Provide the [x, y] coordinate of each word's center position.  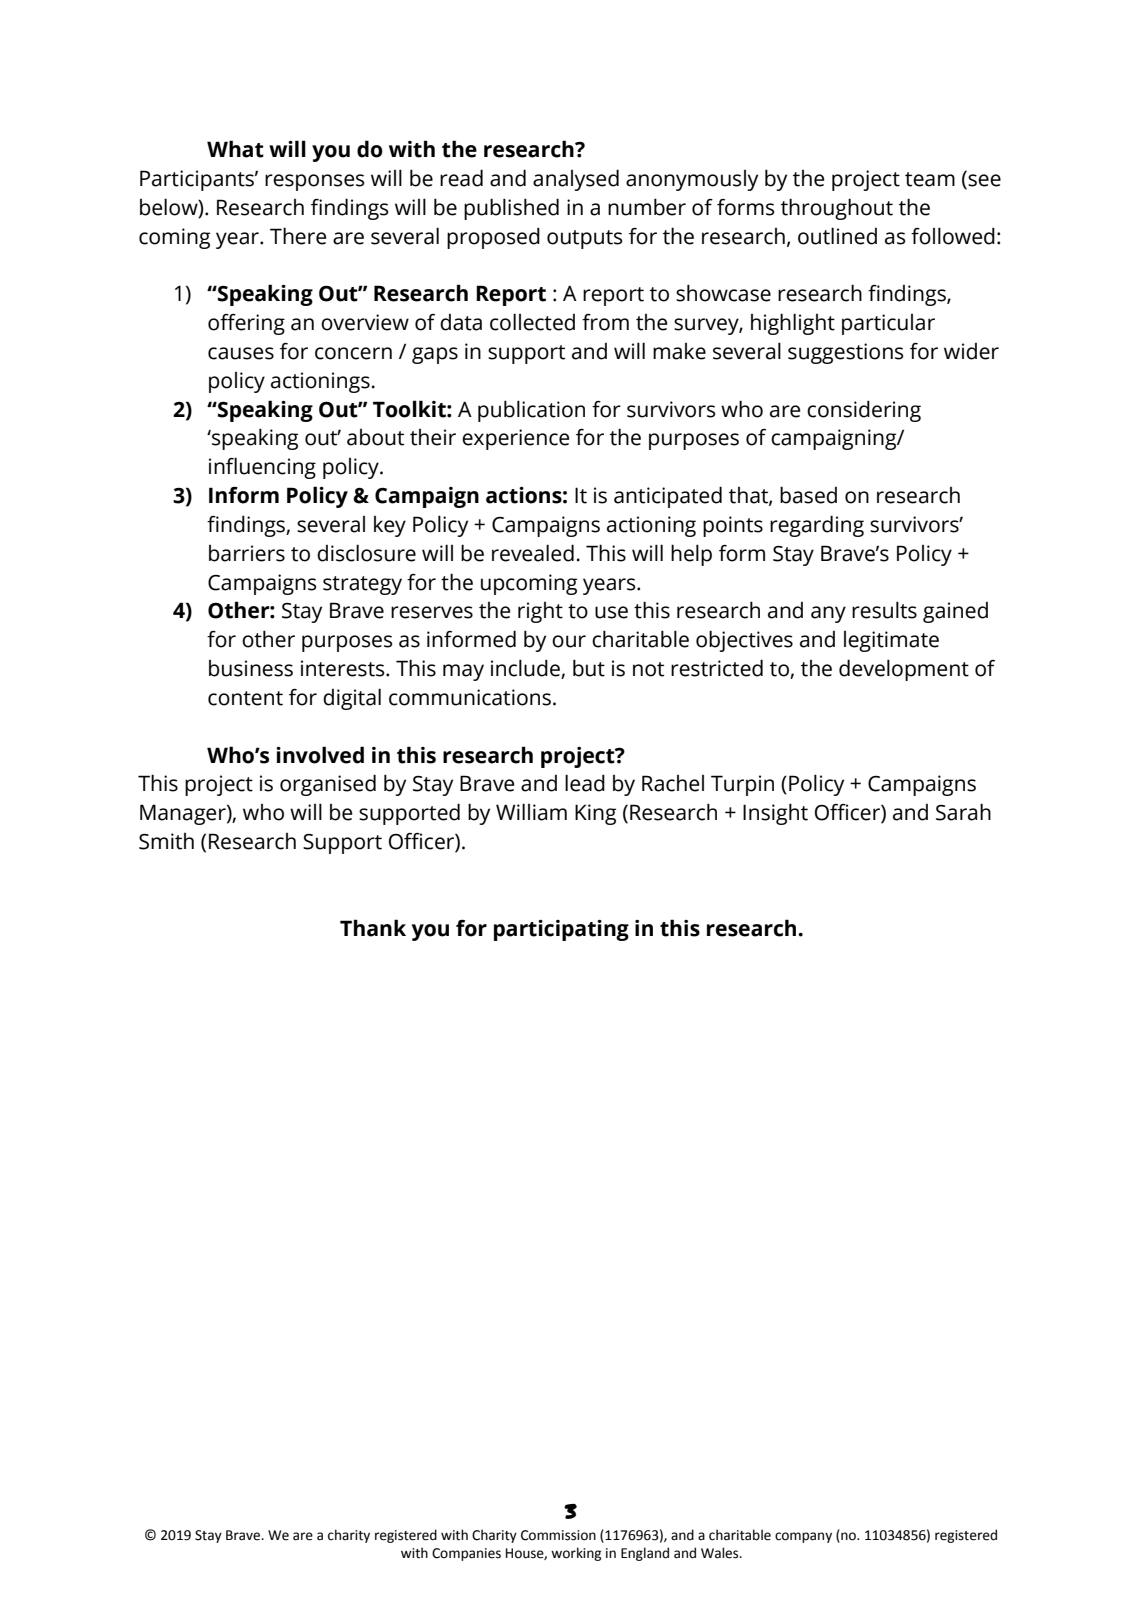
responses [314, 182]
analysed [576, 180]
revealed [533, 553]
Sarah [963, 812]
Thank [373, 928]
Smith [166, 841]
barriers [247, 553]
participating [561, 930]
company [803, 1537]
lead [585, 783]
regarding [817, 526]
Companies [466, 1554]
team [930, 179]
